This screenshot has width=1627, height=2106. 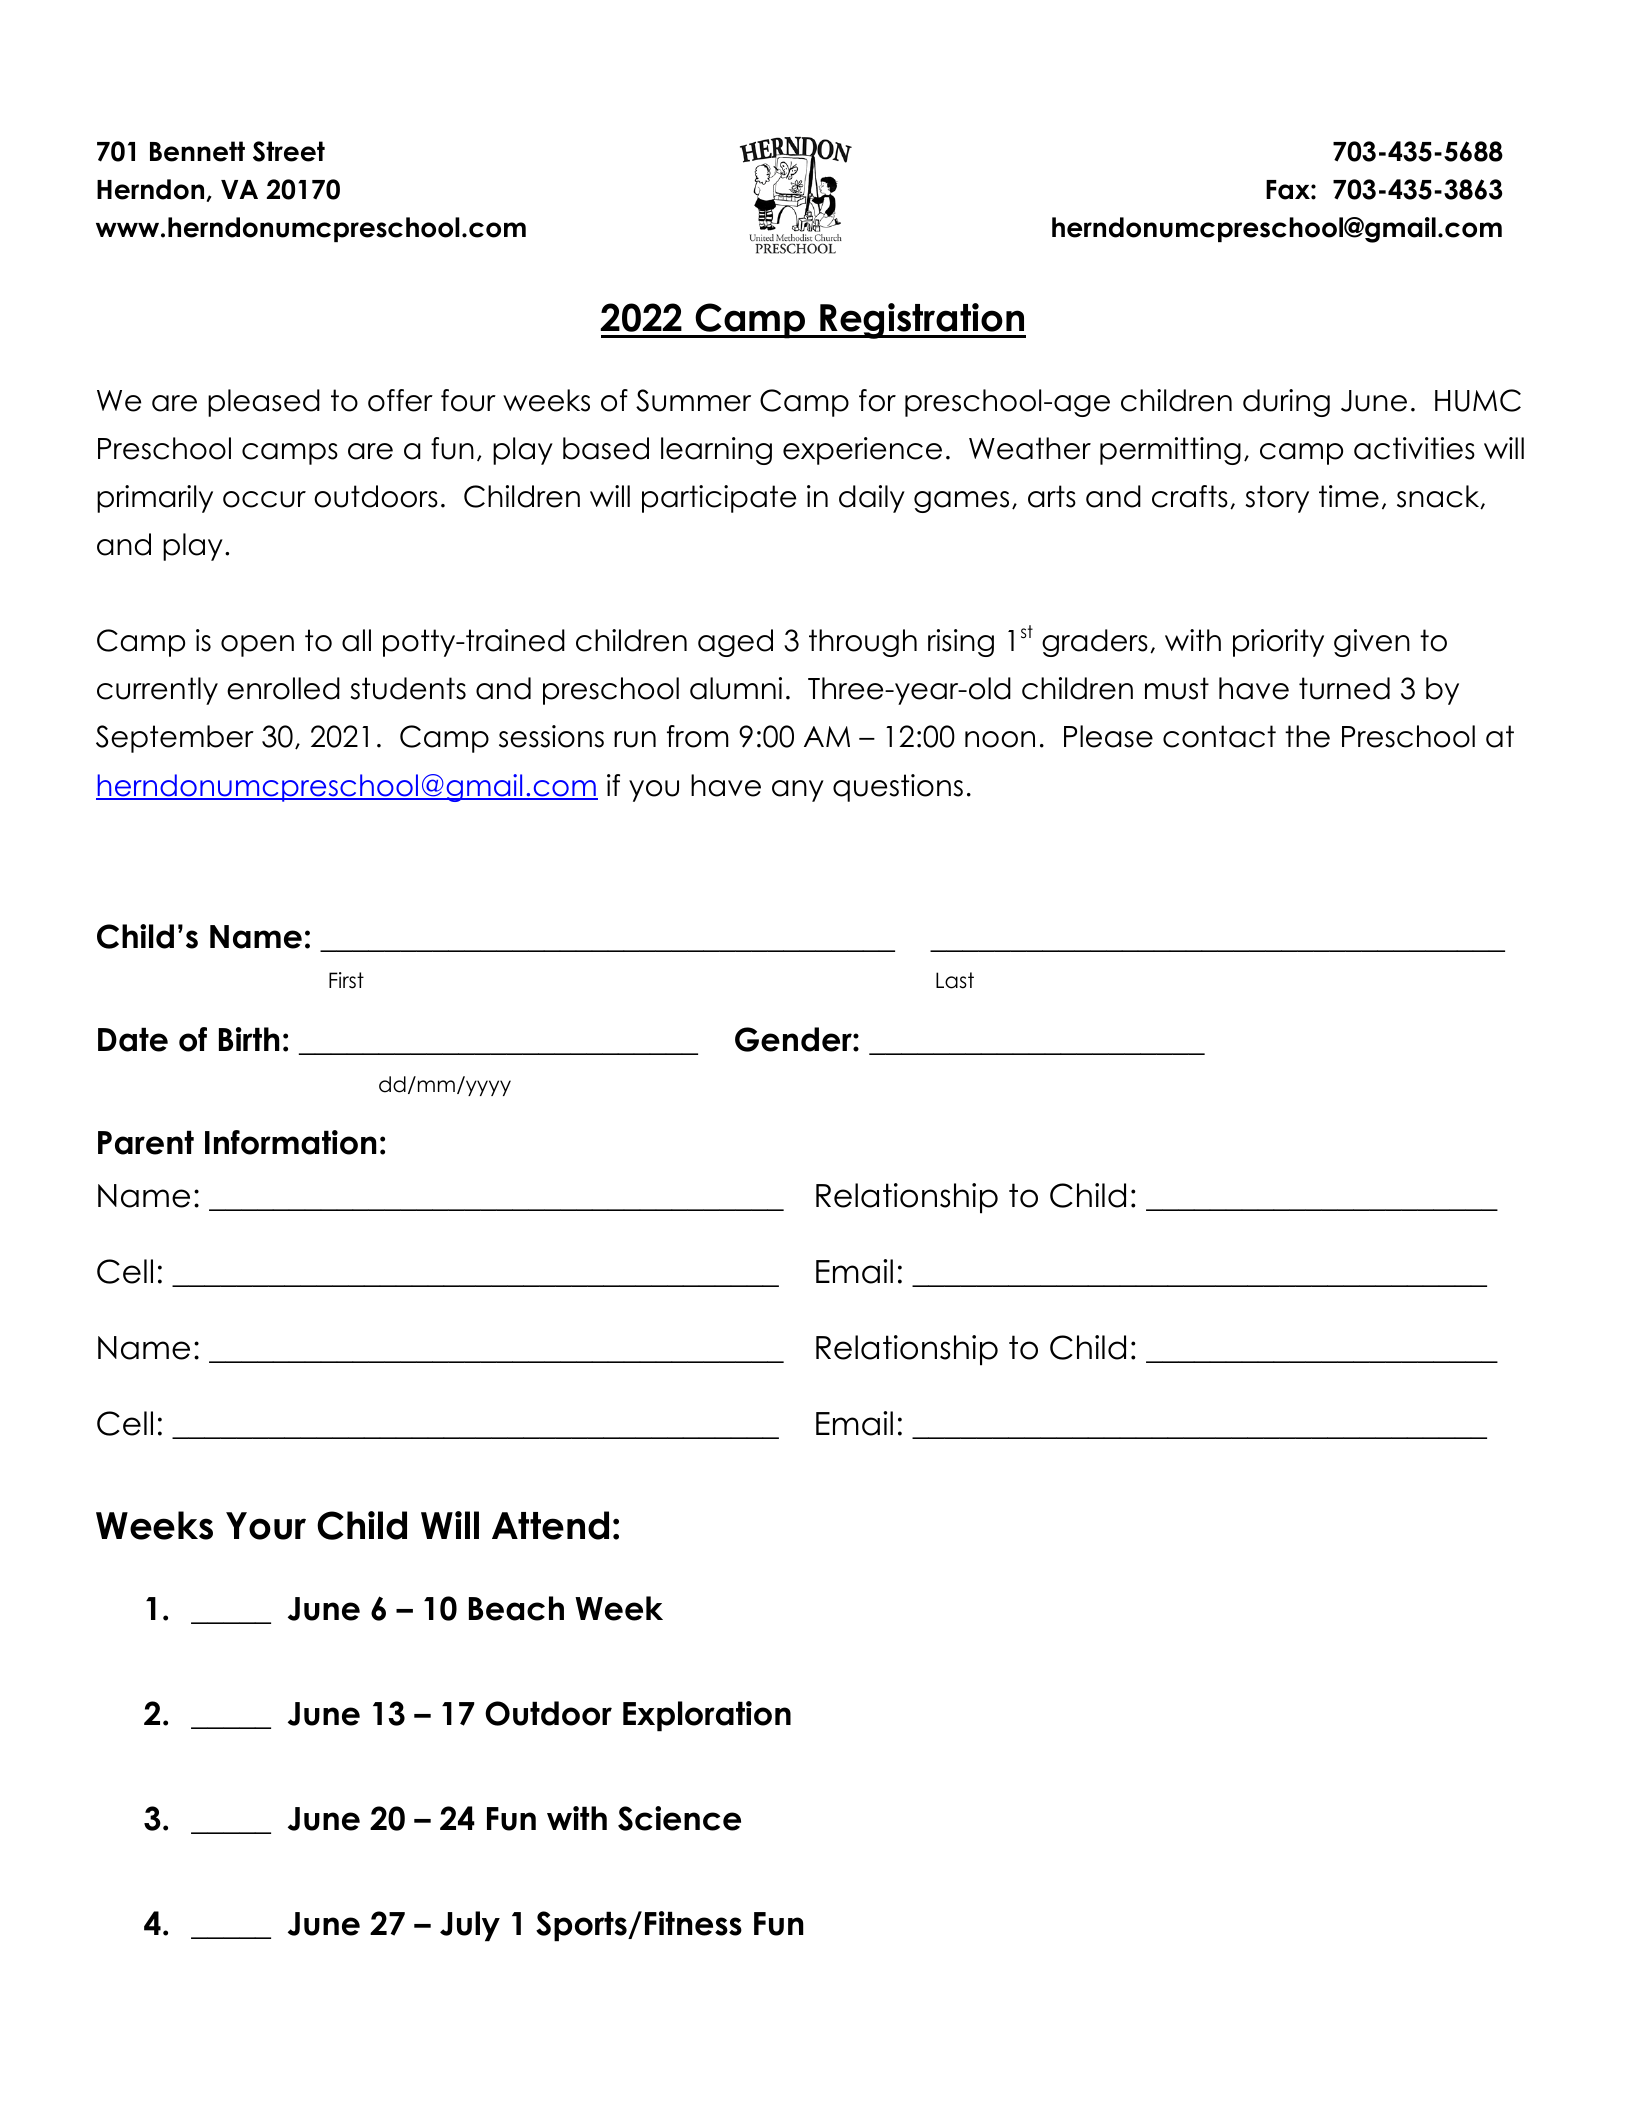 I want to click on Your, so click(x=266, y=1526).
